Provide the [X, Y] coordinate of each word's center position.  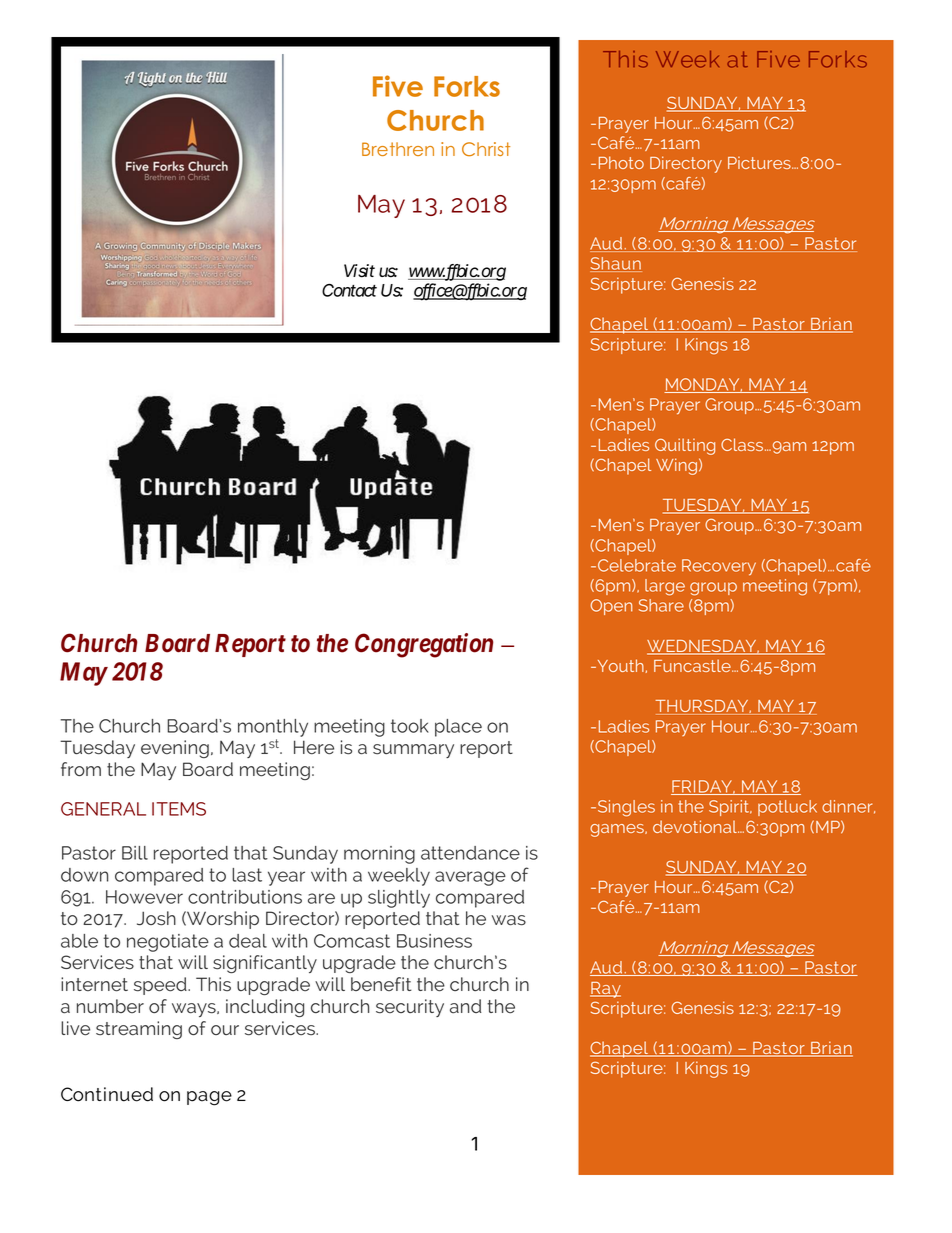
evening [175, 749]
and [465, 1006]
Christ [486, 149]
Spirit [730, 808]
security [410, 1008]
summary [413, 751]
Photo [621, 162]
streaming [139, 1030]
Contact [349, 290]
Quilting [685, 446]
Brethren [398, 149]
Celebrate [637, 565]
